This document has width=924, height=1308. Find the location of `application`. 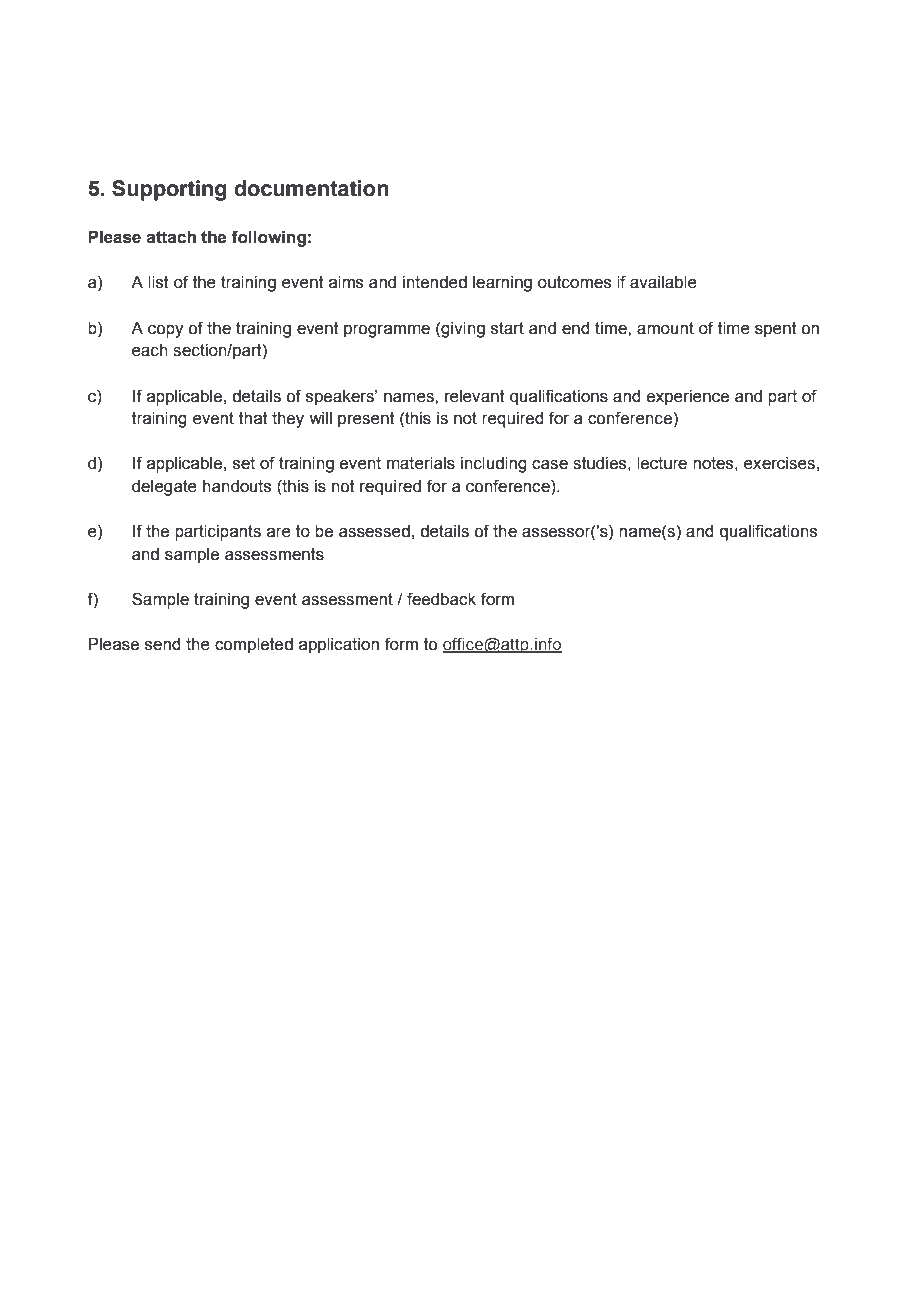

application is located at coordinates (339, 646).
